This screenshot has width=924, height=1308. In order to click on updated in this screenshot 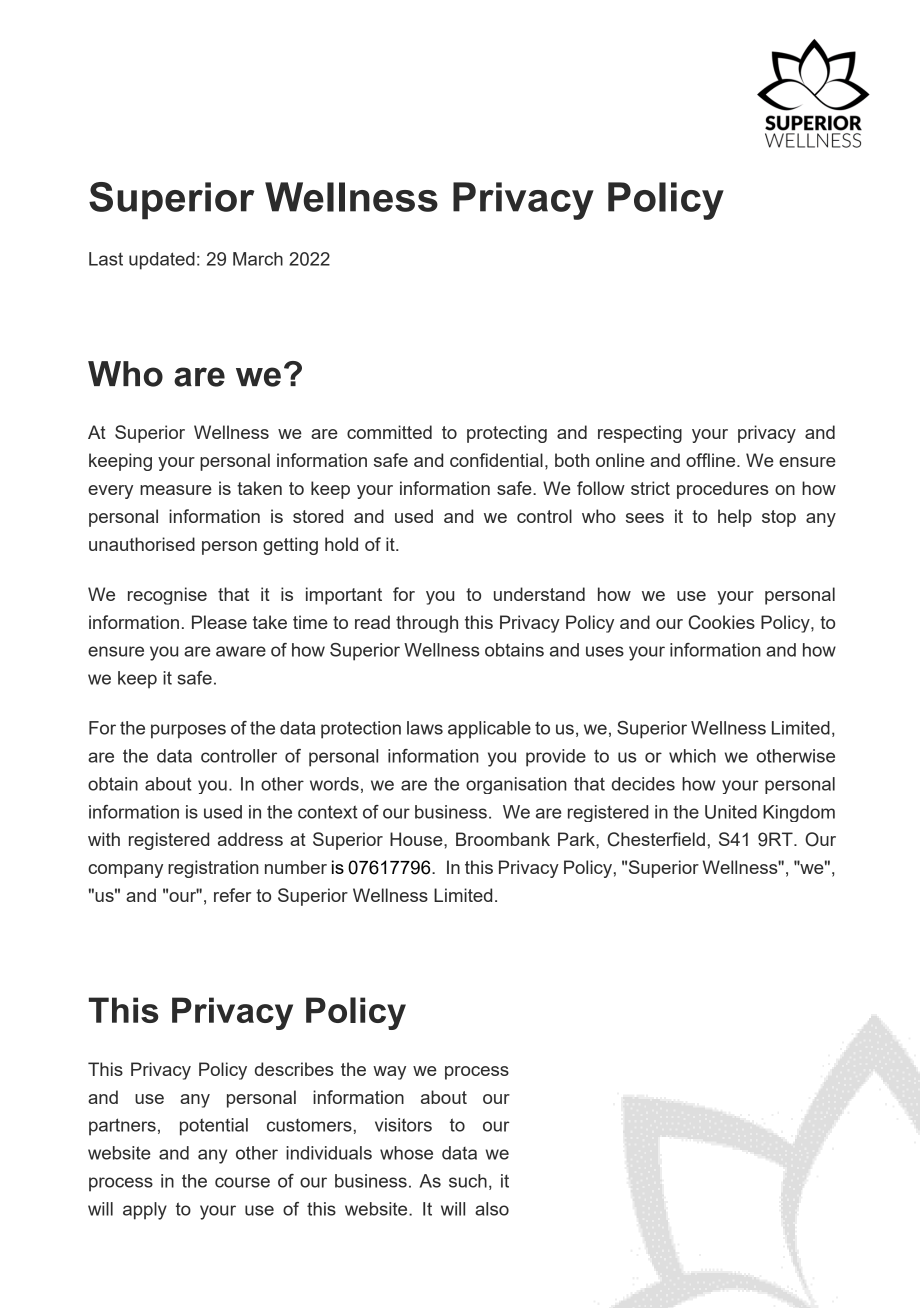, I will do `click(162, 261)`.
